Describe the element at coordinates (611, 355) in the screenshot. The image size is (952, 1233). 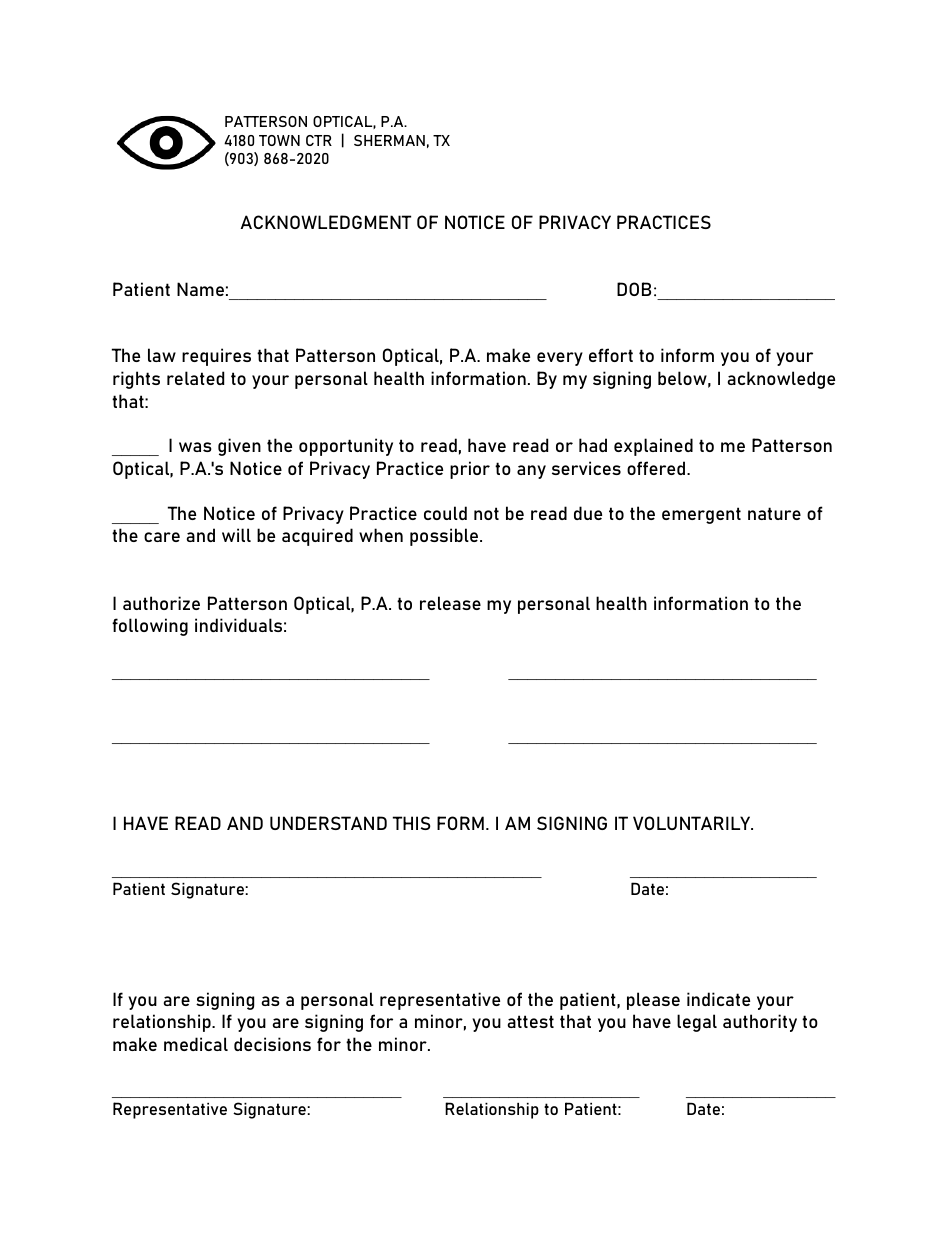
I see `effort` at that location.
